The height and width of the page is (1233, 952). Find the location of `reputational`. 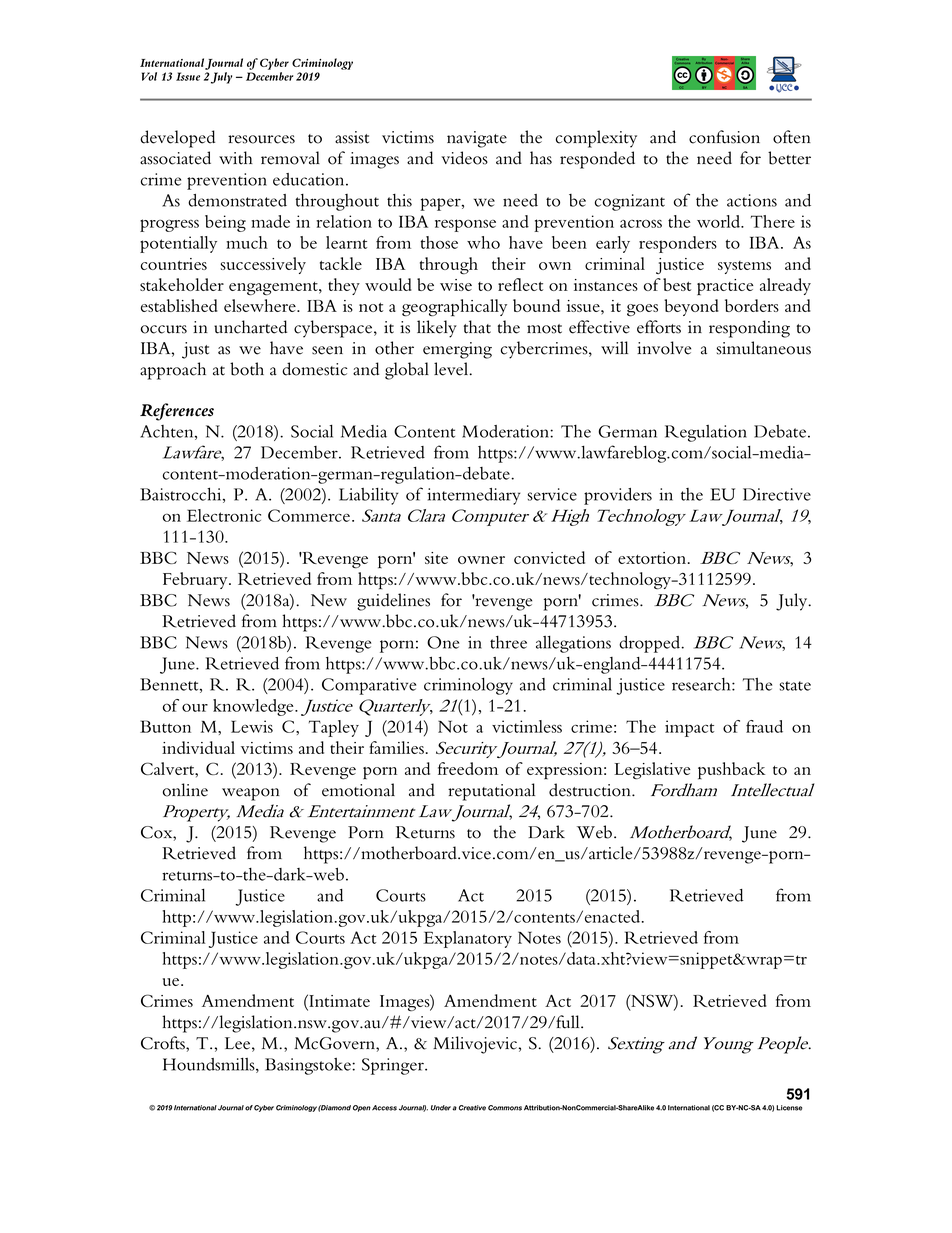

reputational is located at coordinates (491, 792).
